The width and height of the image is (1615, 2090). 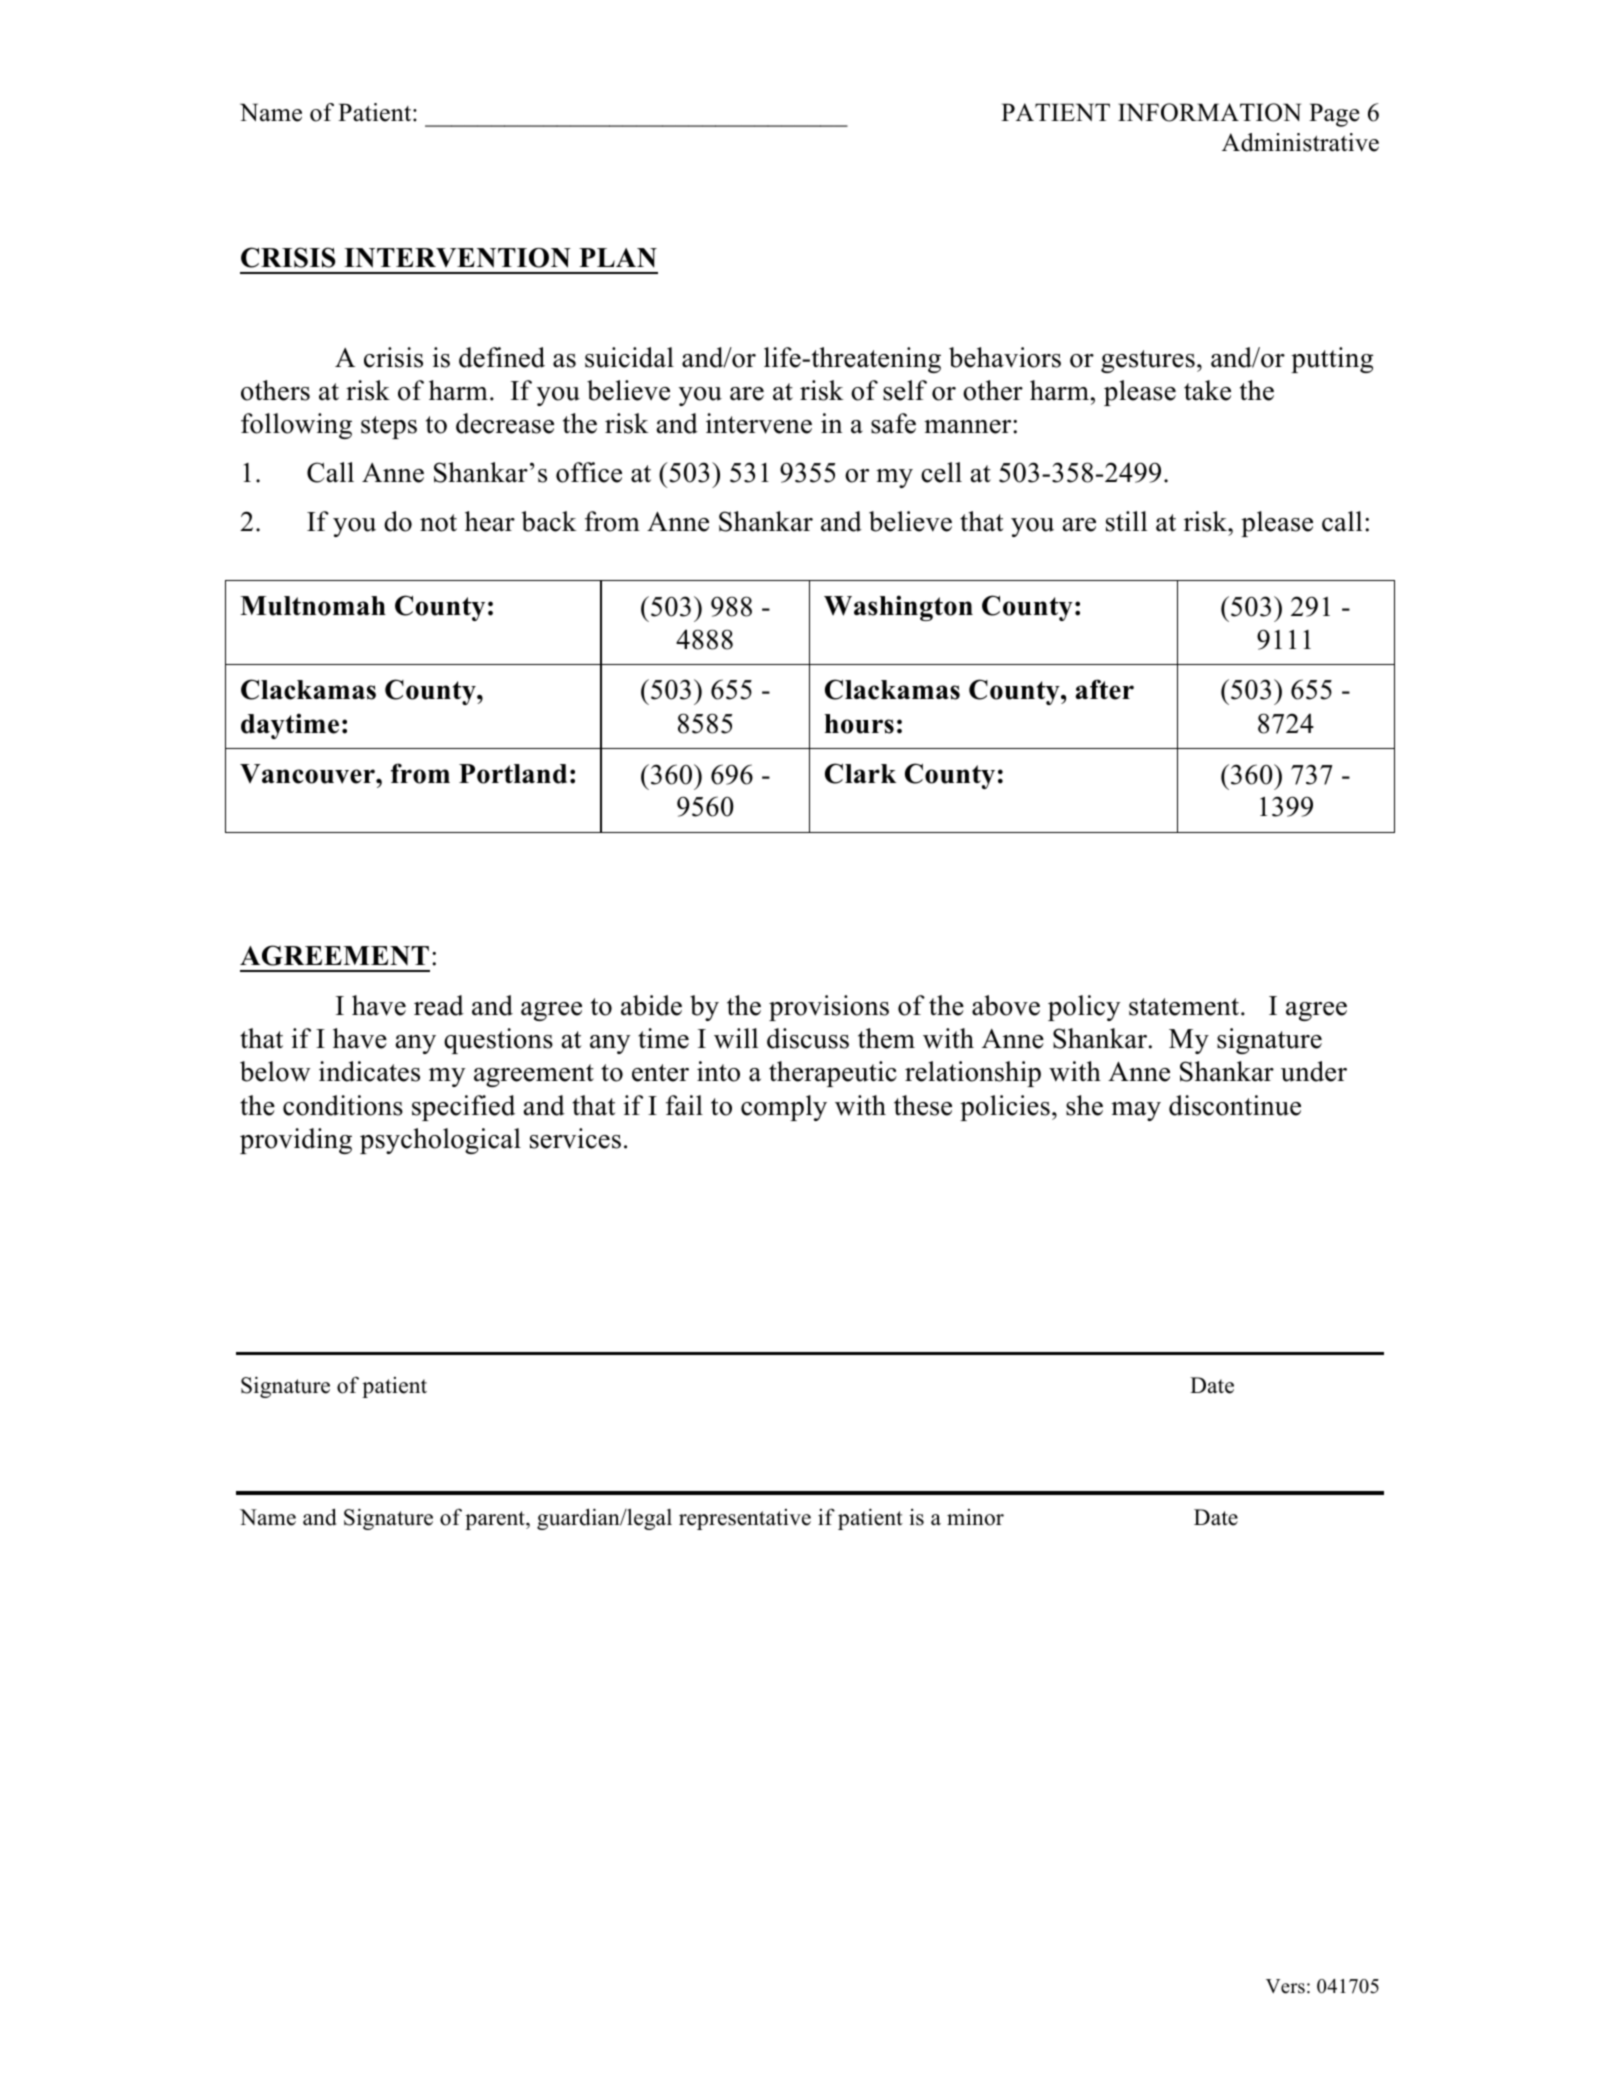 I want to click on representative, so click(x=745, y=1519).
